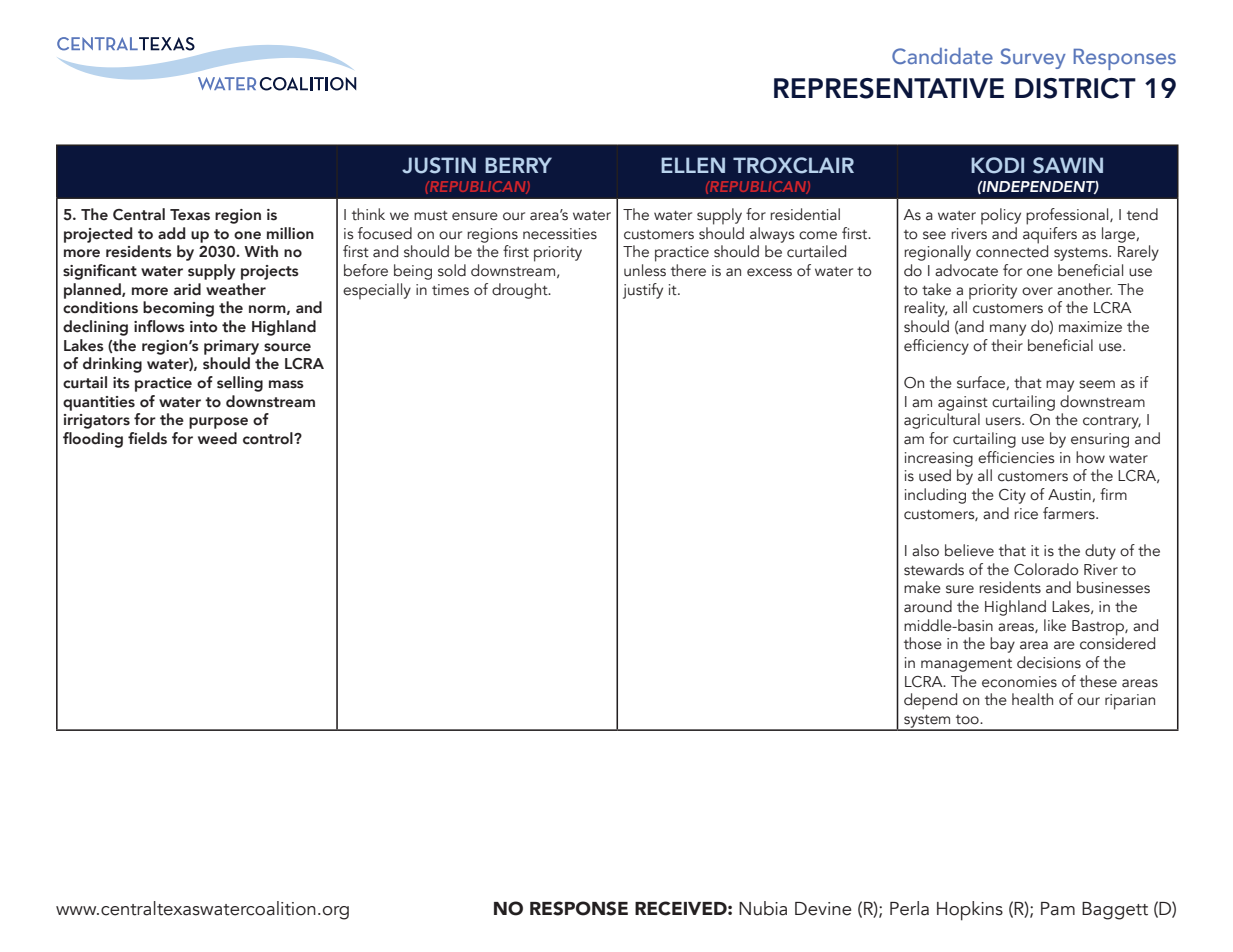 This image has width=1233, height=952. Describe the element at coordinates (439, 165) in the image. I see `JUSTIN` at that location.
